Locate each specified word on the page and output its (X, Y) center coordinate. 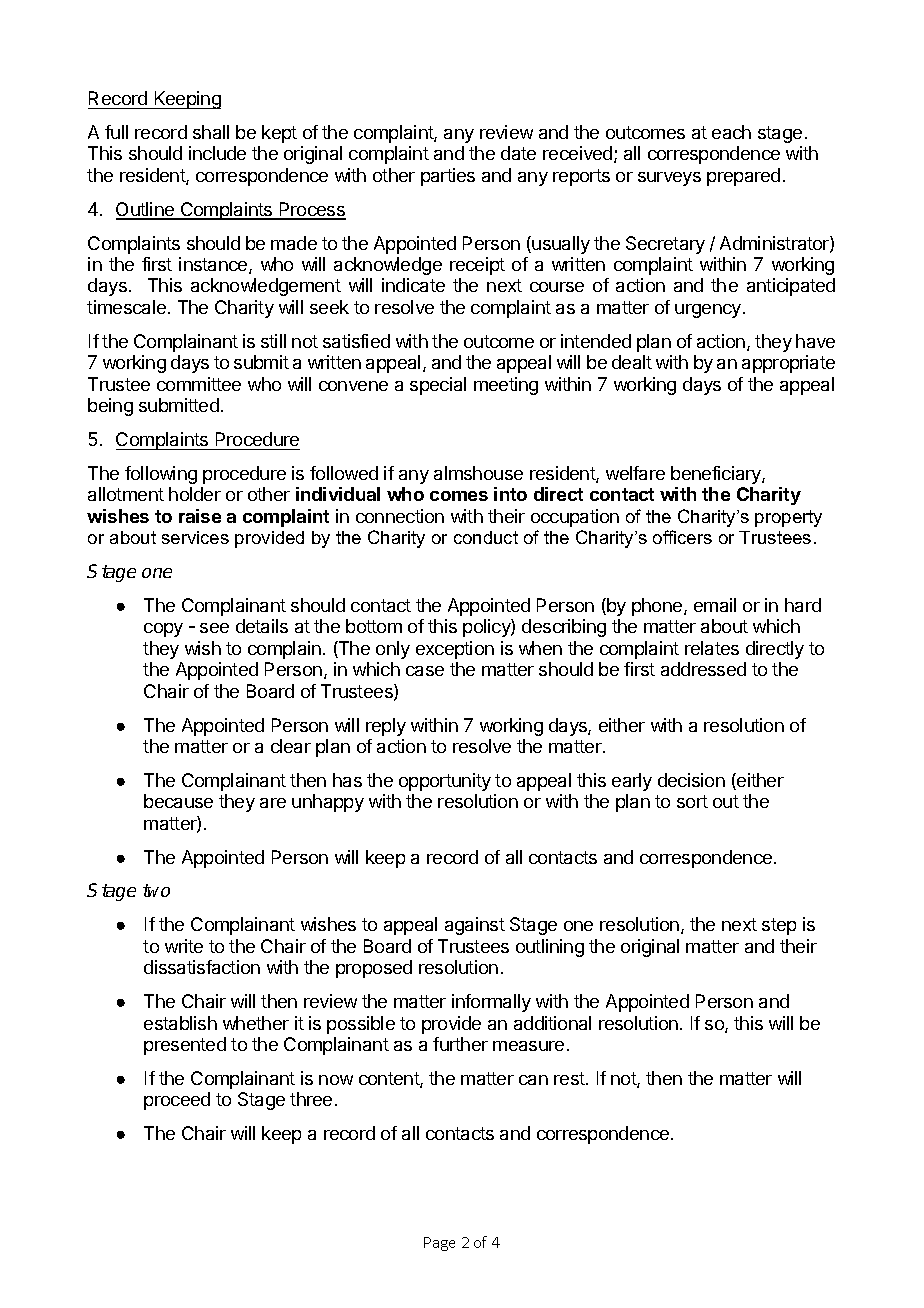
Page (439, 1244)
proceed (177, 1101)
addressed (703, 669)
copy (163, 630)
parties (448, 177)
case (425, 671)
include (217, 153)
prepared (743, 177)
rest (570, 1078)
